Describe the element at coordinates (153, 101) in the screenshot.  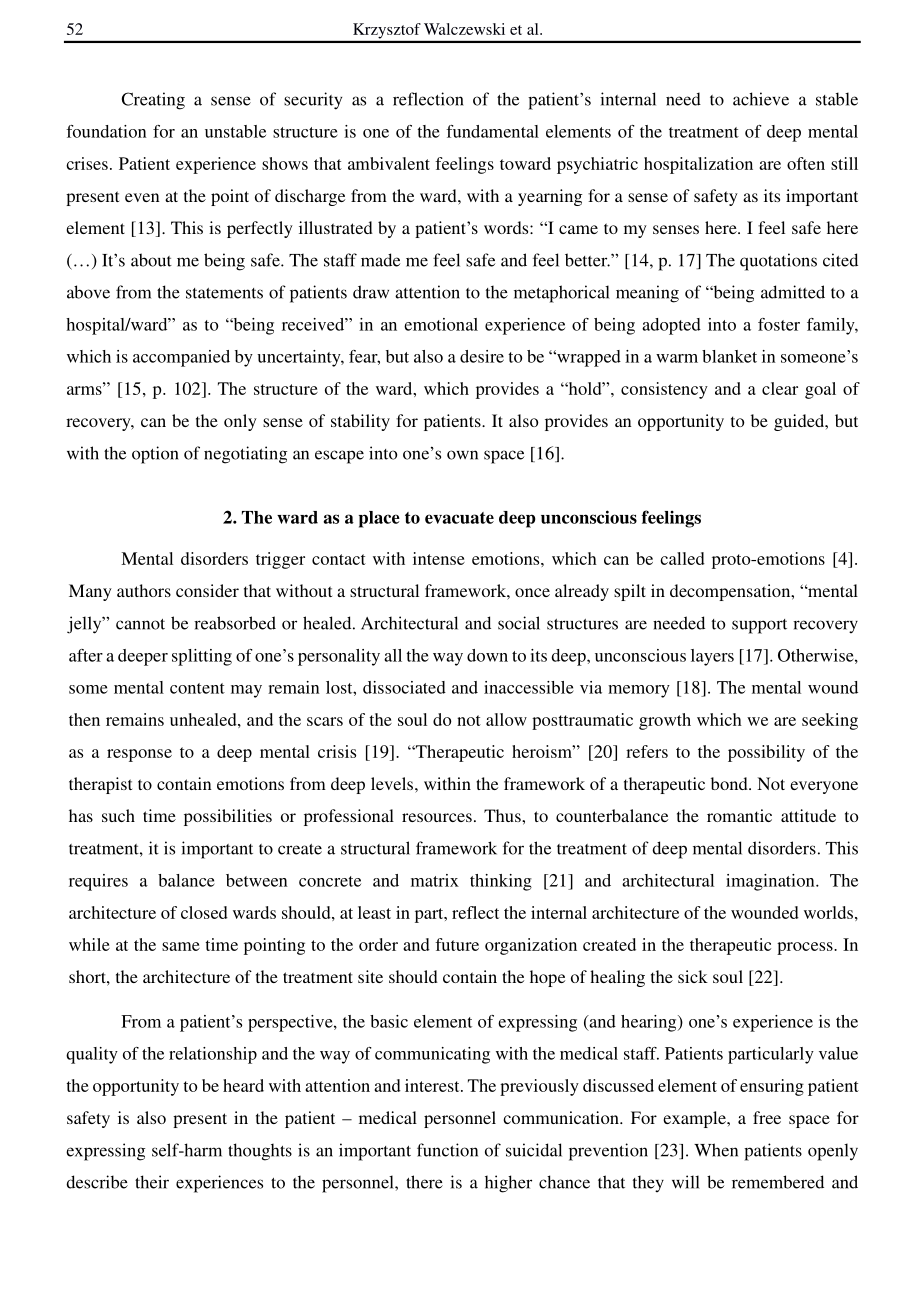
I see `Creating` at that location.
